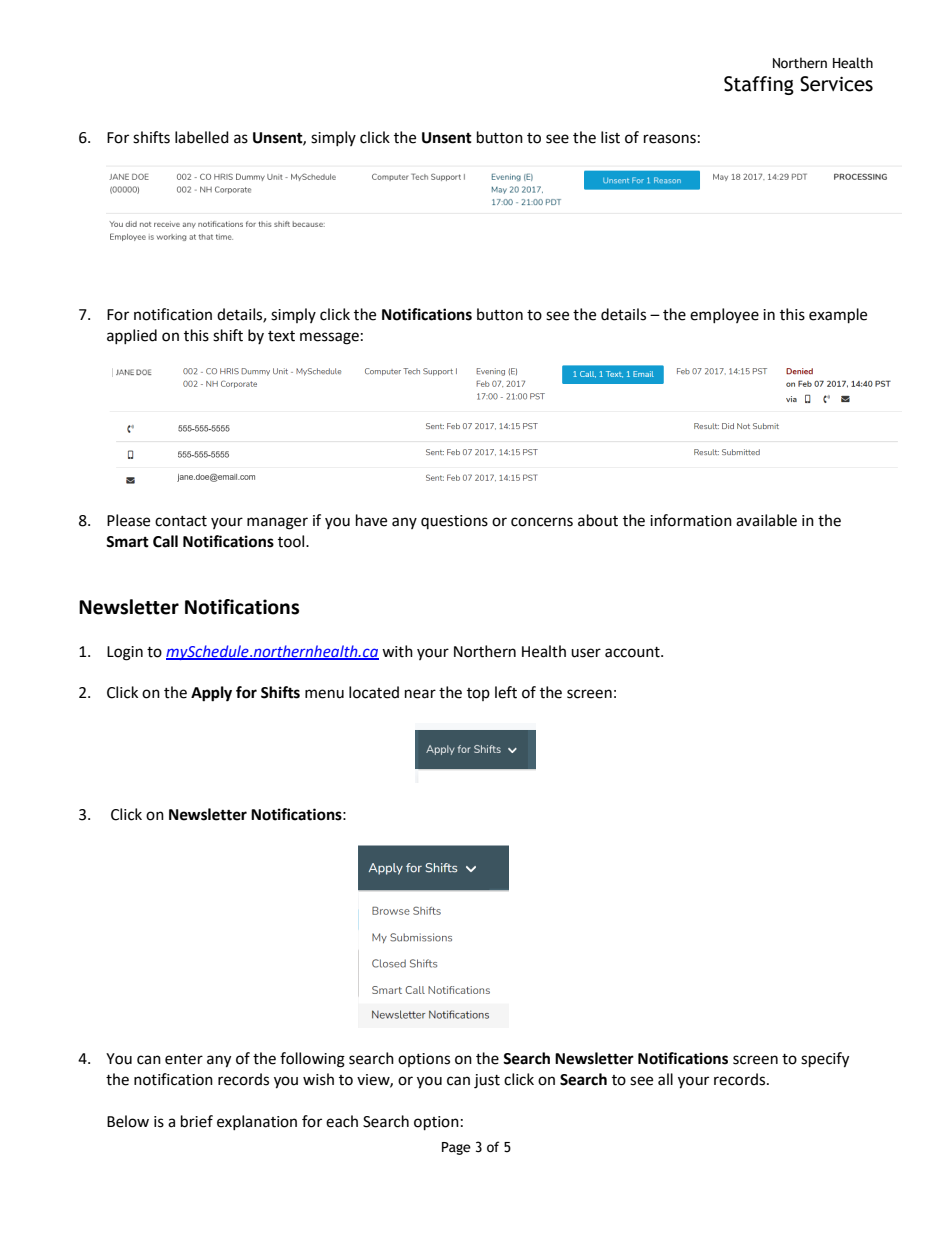  Describe the element at coordinates (202, 137) in the image. I see `labelled` at that location.
